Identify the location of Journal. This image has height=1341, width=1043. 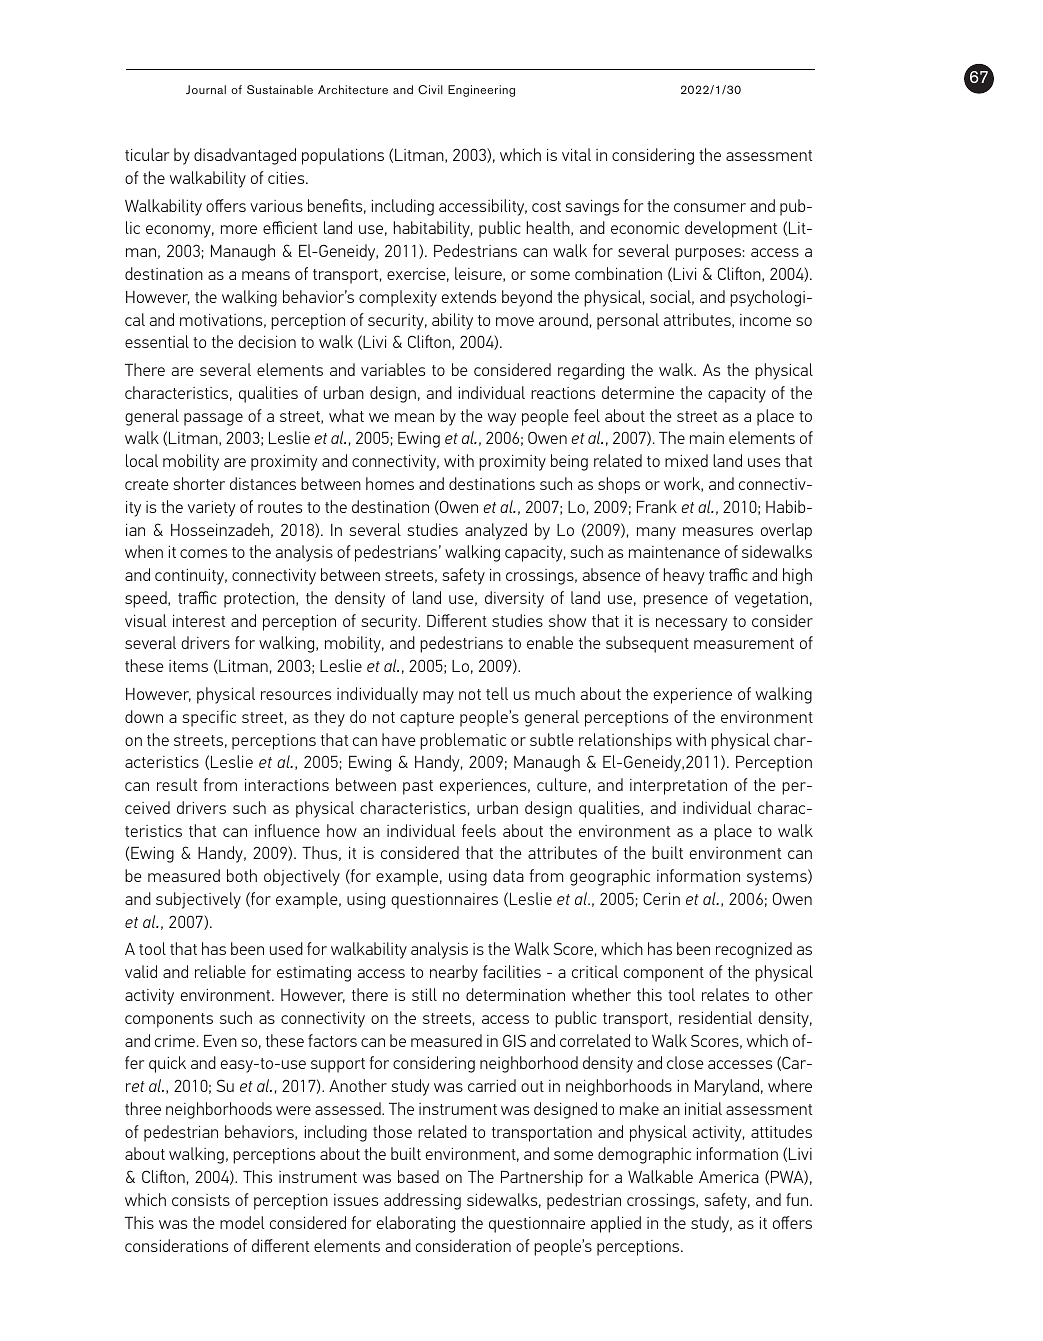
(206, 89).
